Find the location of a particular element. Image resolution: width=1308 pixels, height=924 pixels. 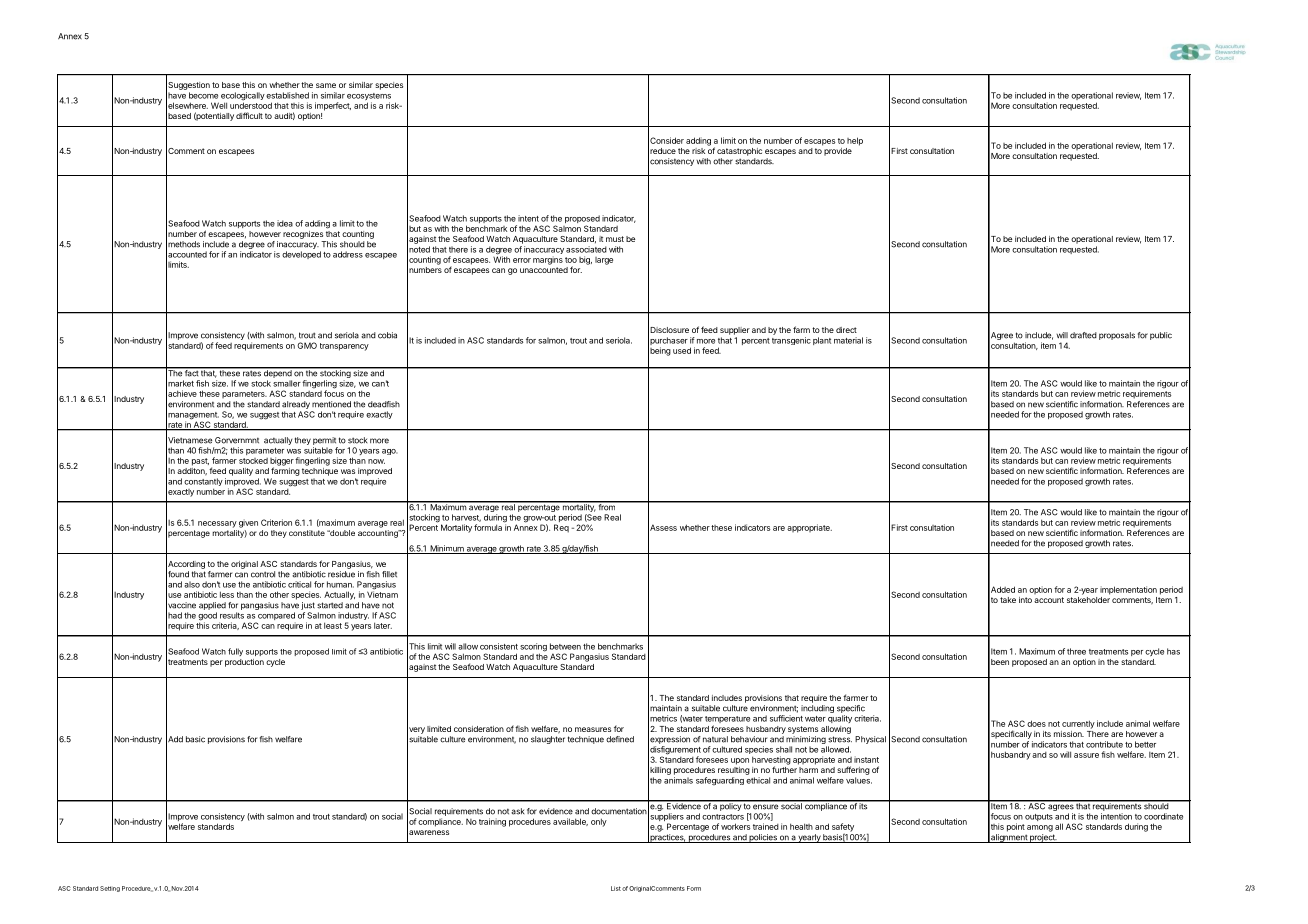

understood is located at coordinates (251, 104).
